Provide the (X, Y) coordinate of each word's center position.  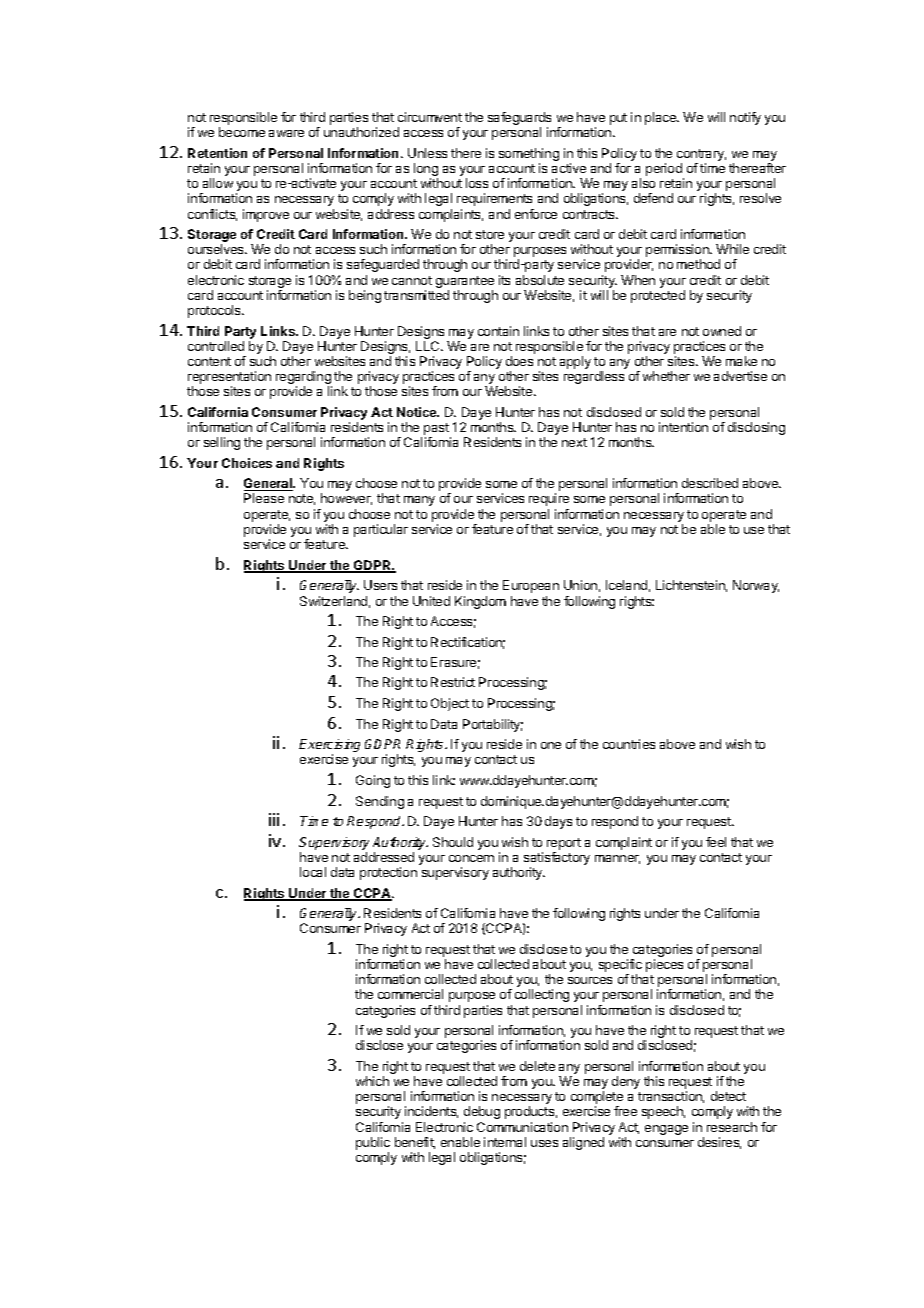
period (665, 171)
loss (477, 183)
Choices (247, 463)
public (373, 1145)
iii (274, 819)
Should (453, 842)
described (710, 483)
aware (286, 133)
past (437, 430)
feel (716, 842)
